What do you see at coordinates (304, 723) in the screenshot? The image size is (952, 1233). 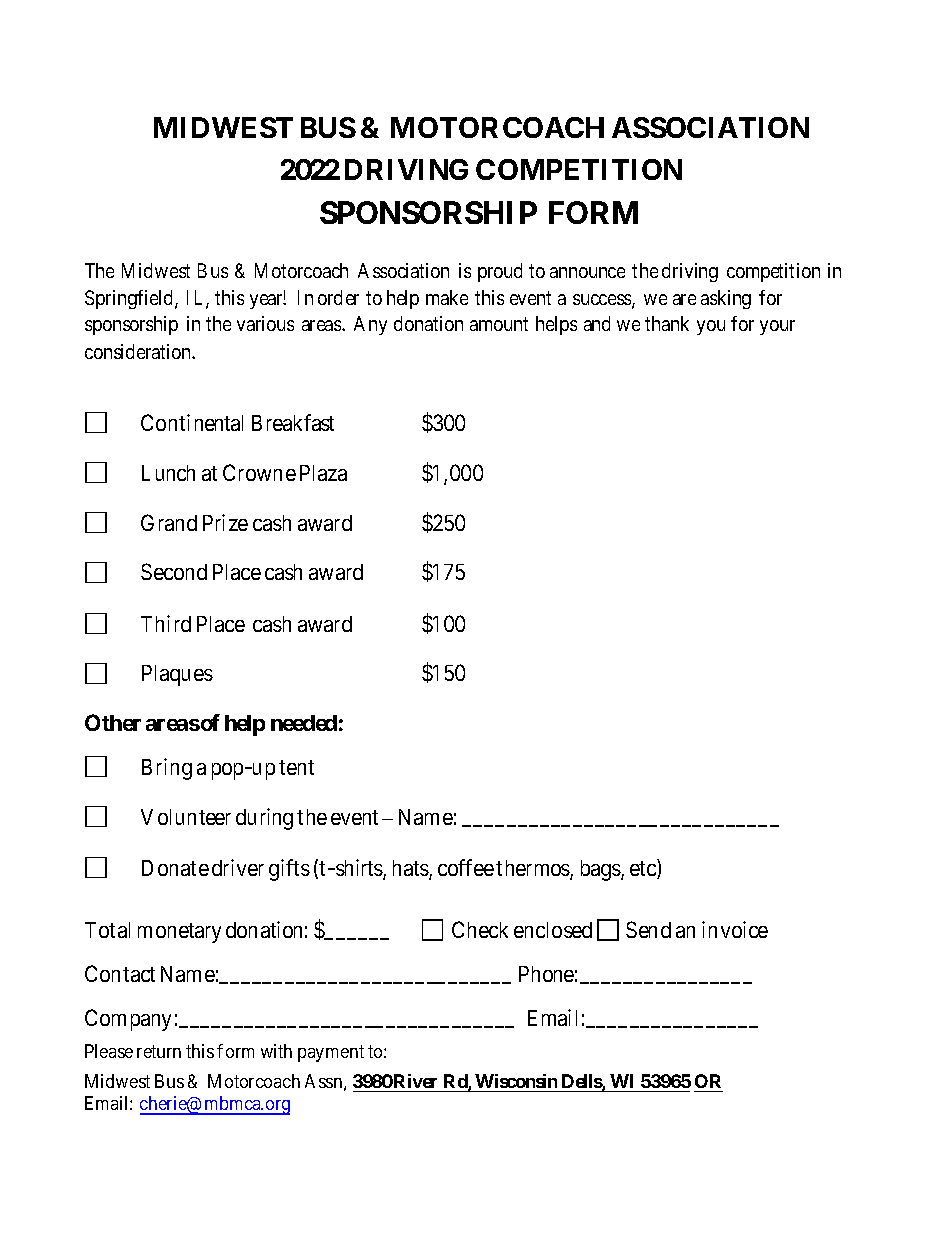 I see `needed` at bounding box center [304, 723].
